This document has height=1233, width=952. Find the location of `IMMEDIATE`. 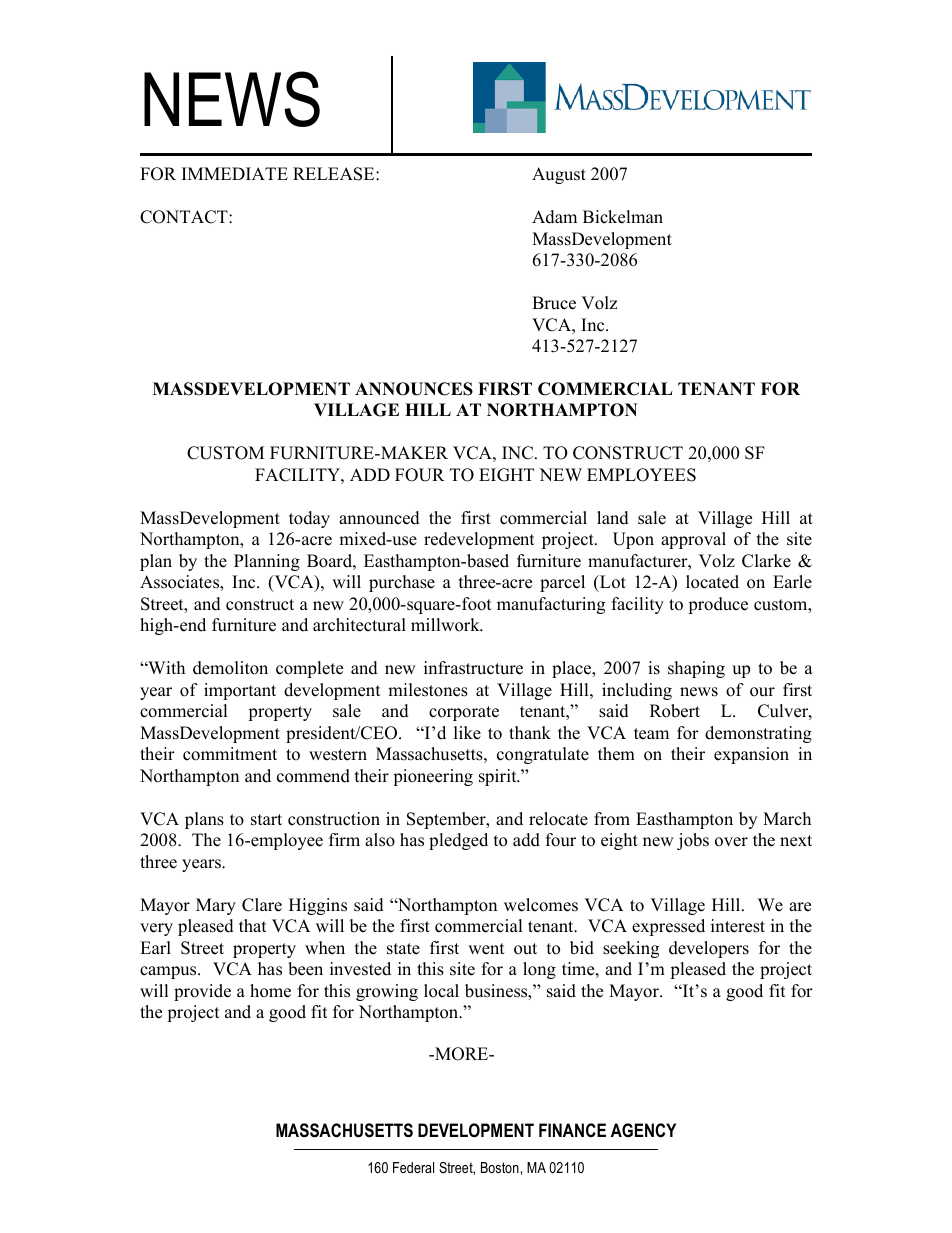

IMMEDIATE is located at coordinates (235, 173).
